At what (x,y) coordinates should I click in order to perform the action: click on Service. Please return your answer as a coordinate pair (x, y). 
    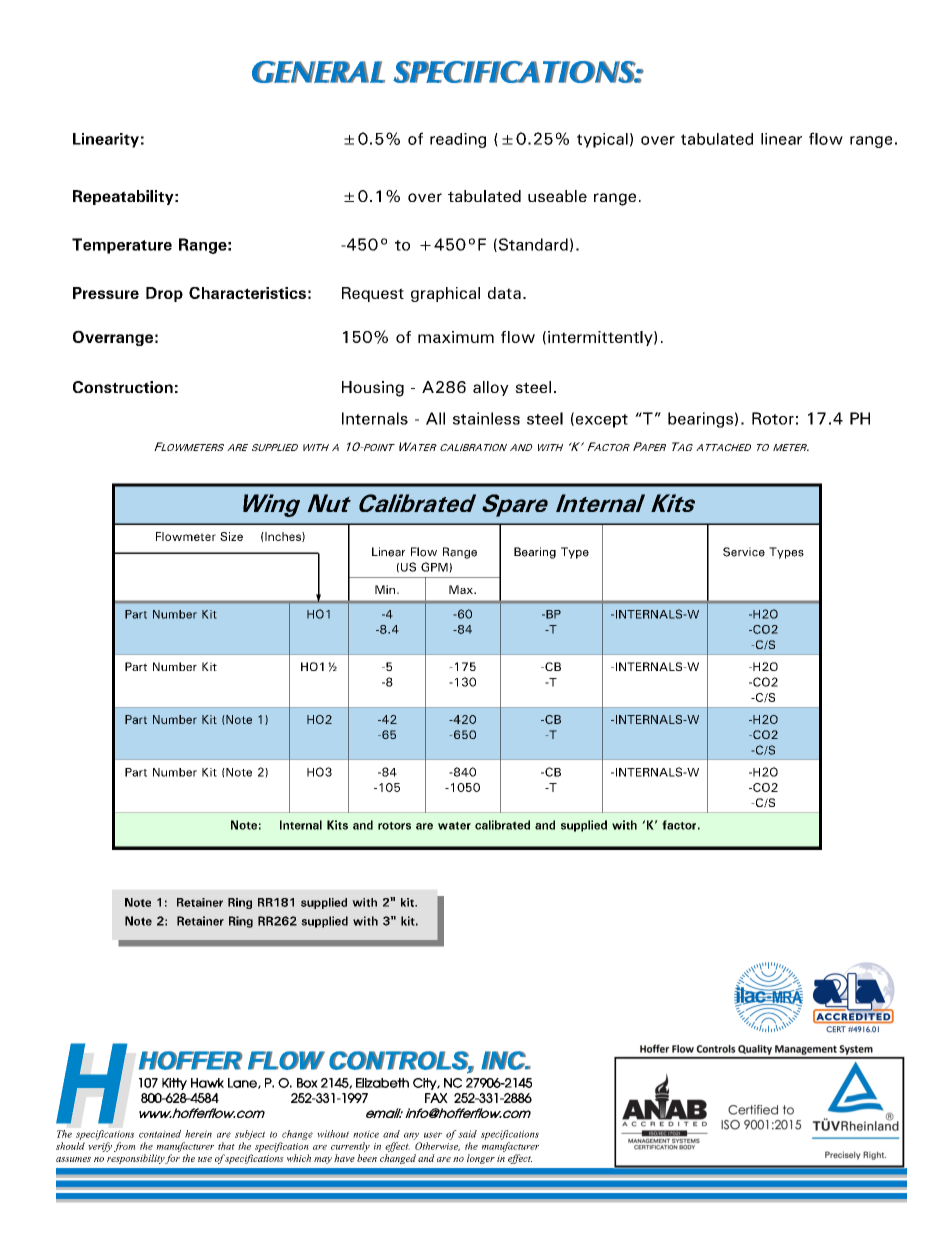
    Looking at the image, I should click on (744, 552).
